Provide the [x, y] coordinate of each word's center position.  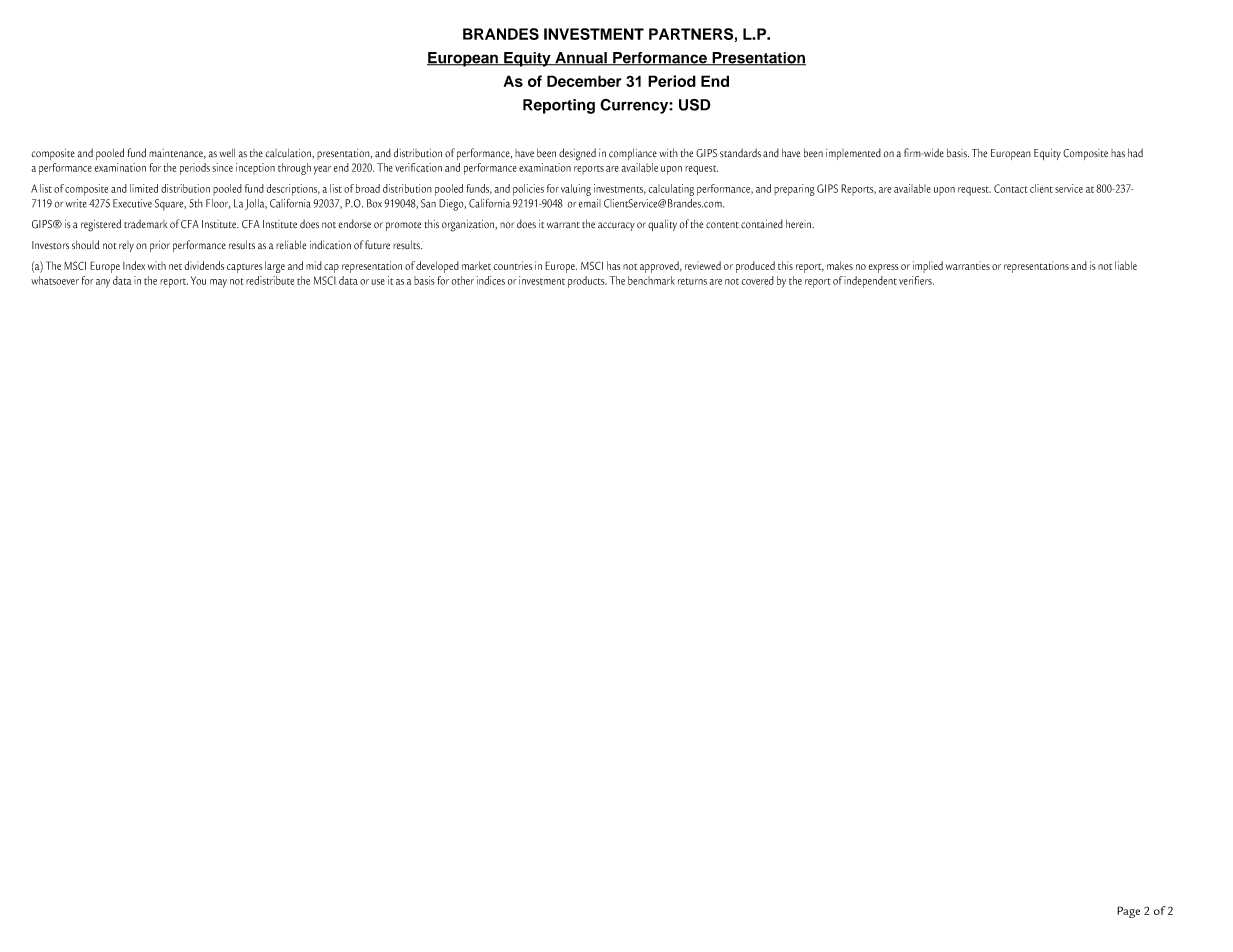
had [1135, 153]
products [587, 282]
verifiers [916, 280]
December [584, 81]
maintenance [177, 154]
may [218, 283]
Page [1128, 912]
